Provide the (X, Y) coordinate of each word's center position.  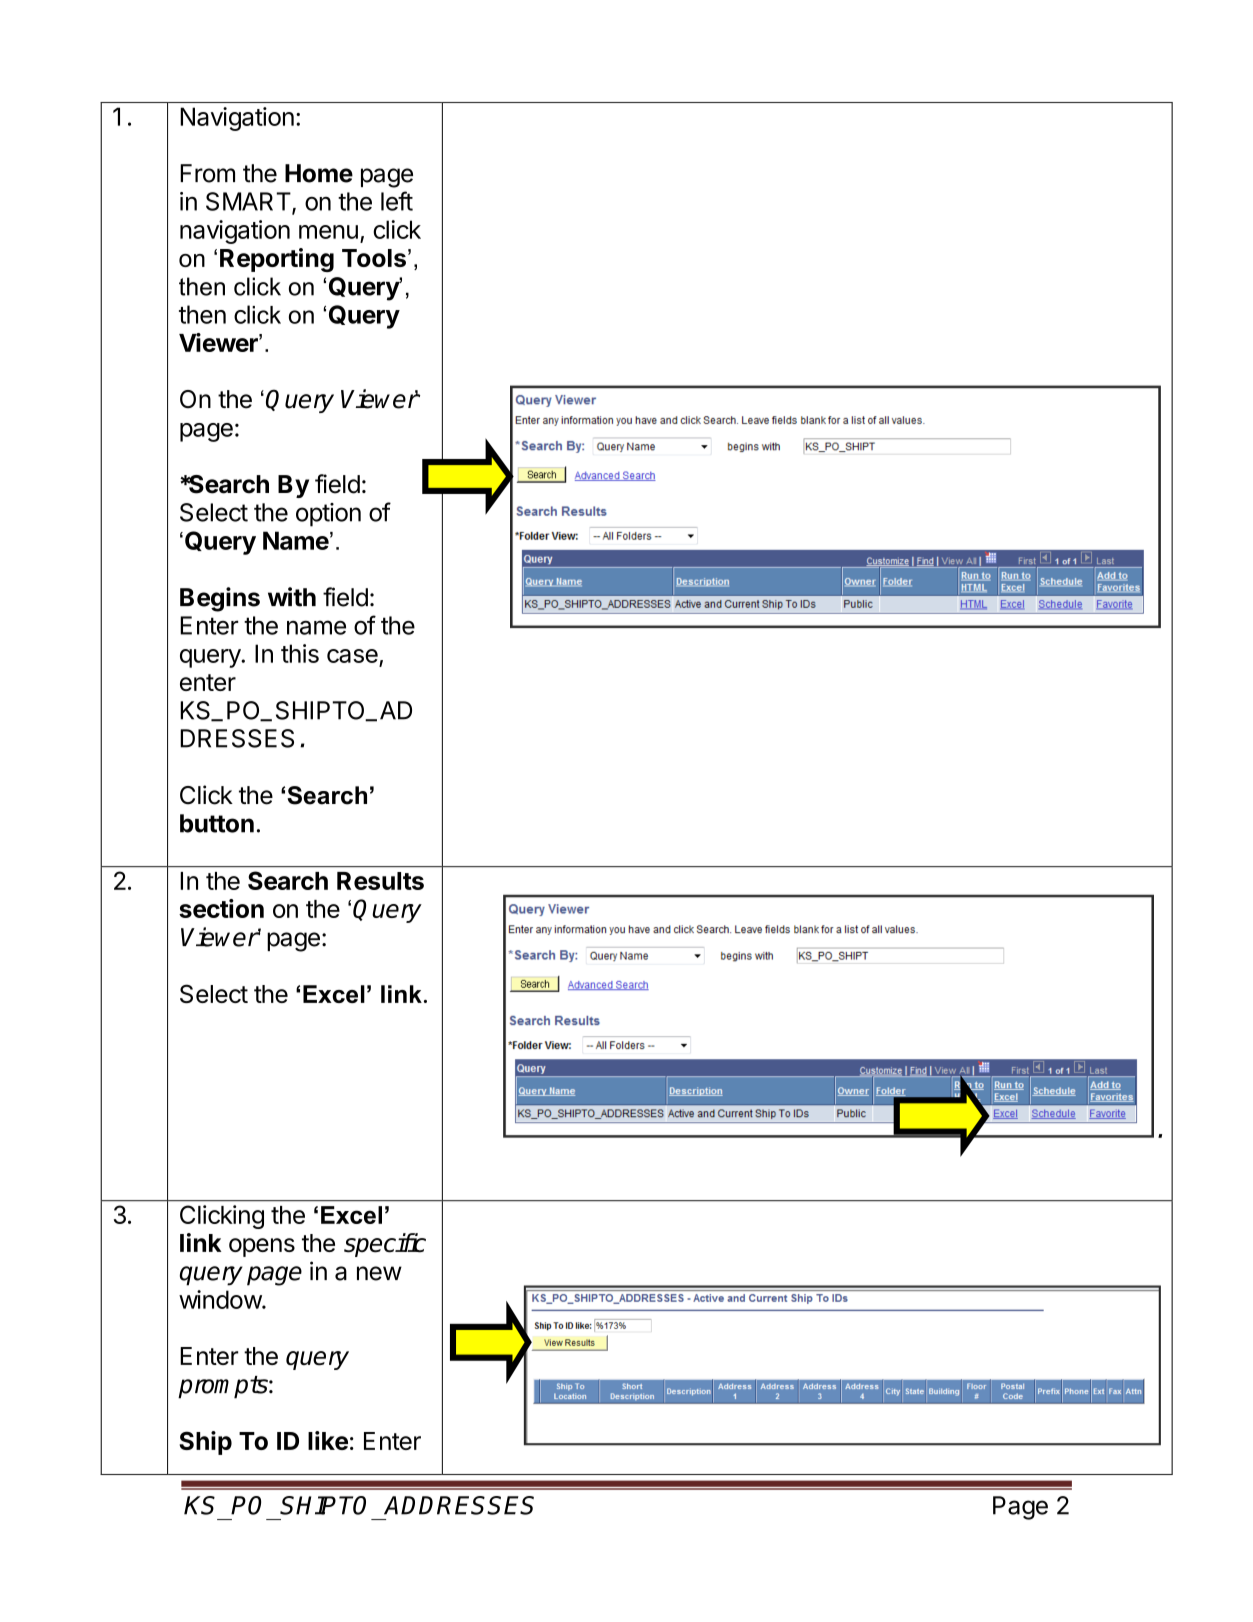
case (352, 656)
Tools (374, 258)
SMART (249, 202)
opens (262, 1247)
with (292, 597)
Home (319, 173)
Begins (220, 599)
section (221, 908)
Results (380, 881)
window (221, 1299)
